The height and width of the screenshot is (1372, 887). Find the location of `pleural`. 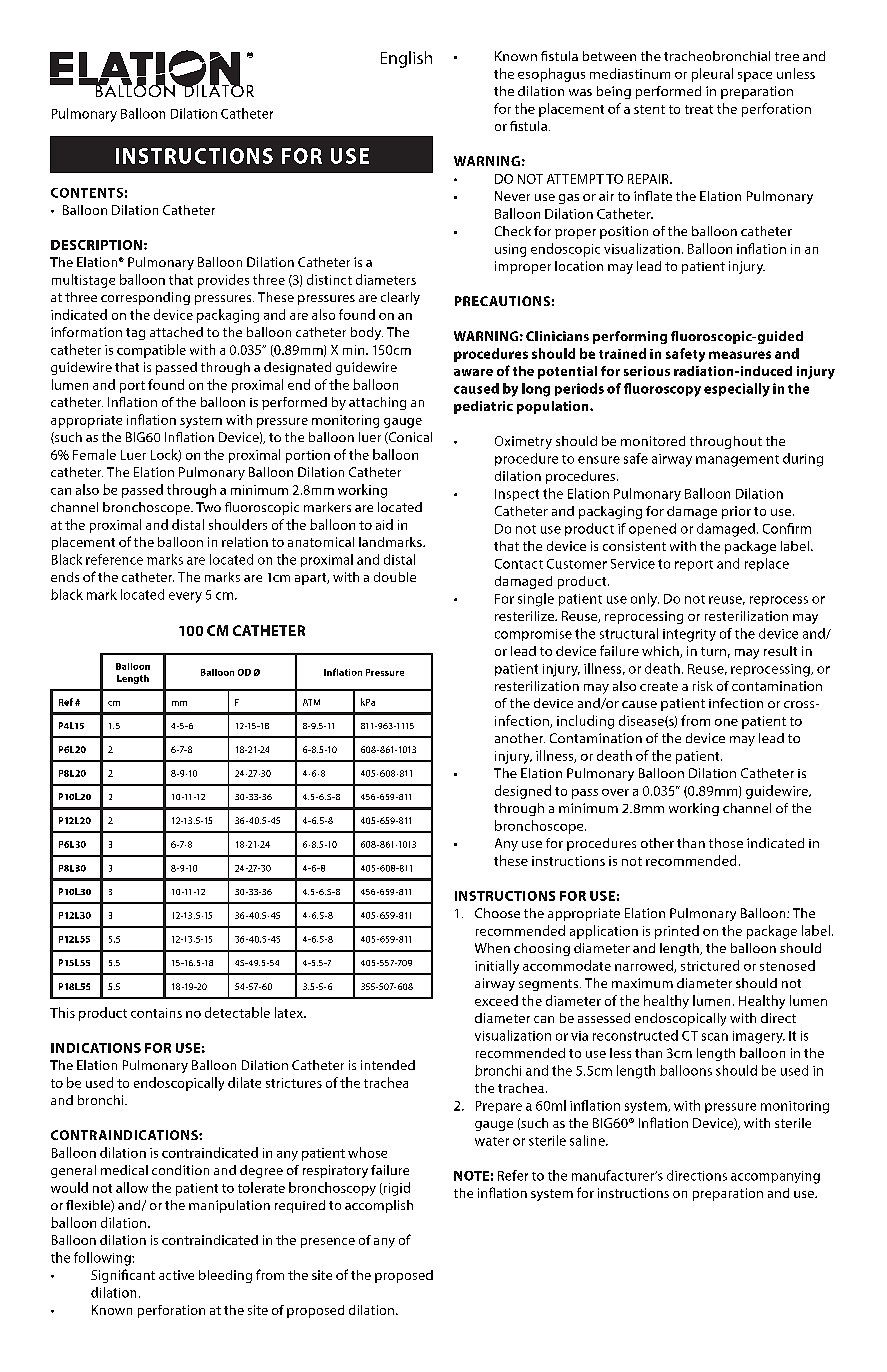

pleural is located at coordinates (712, 75).
